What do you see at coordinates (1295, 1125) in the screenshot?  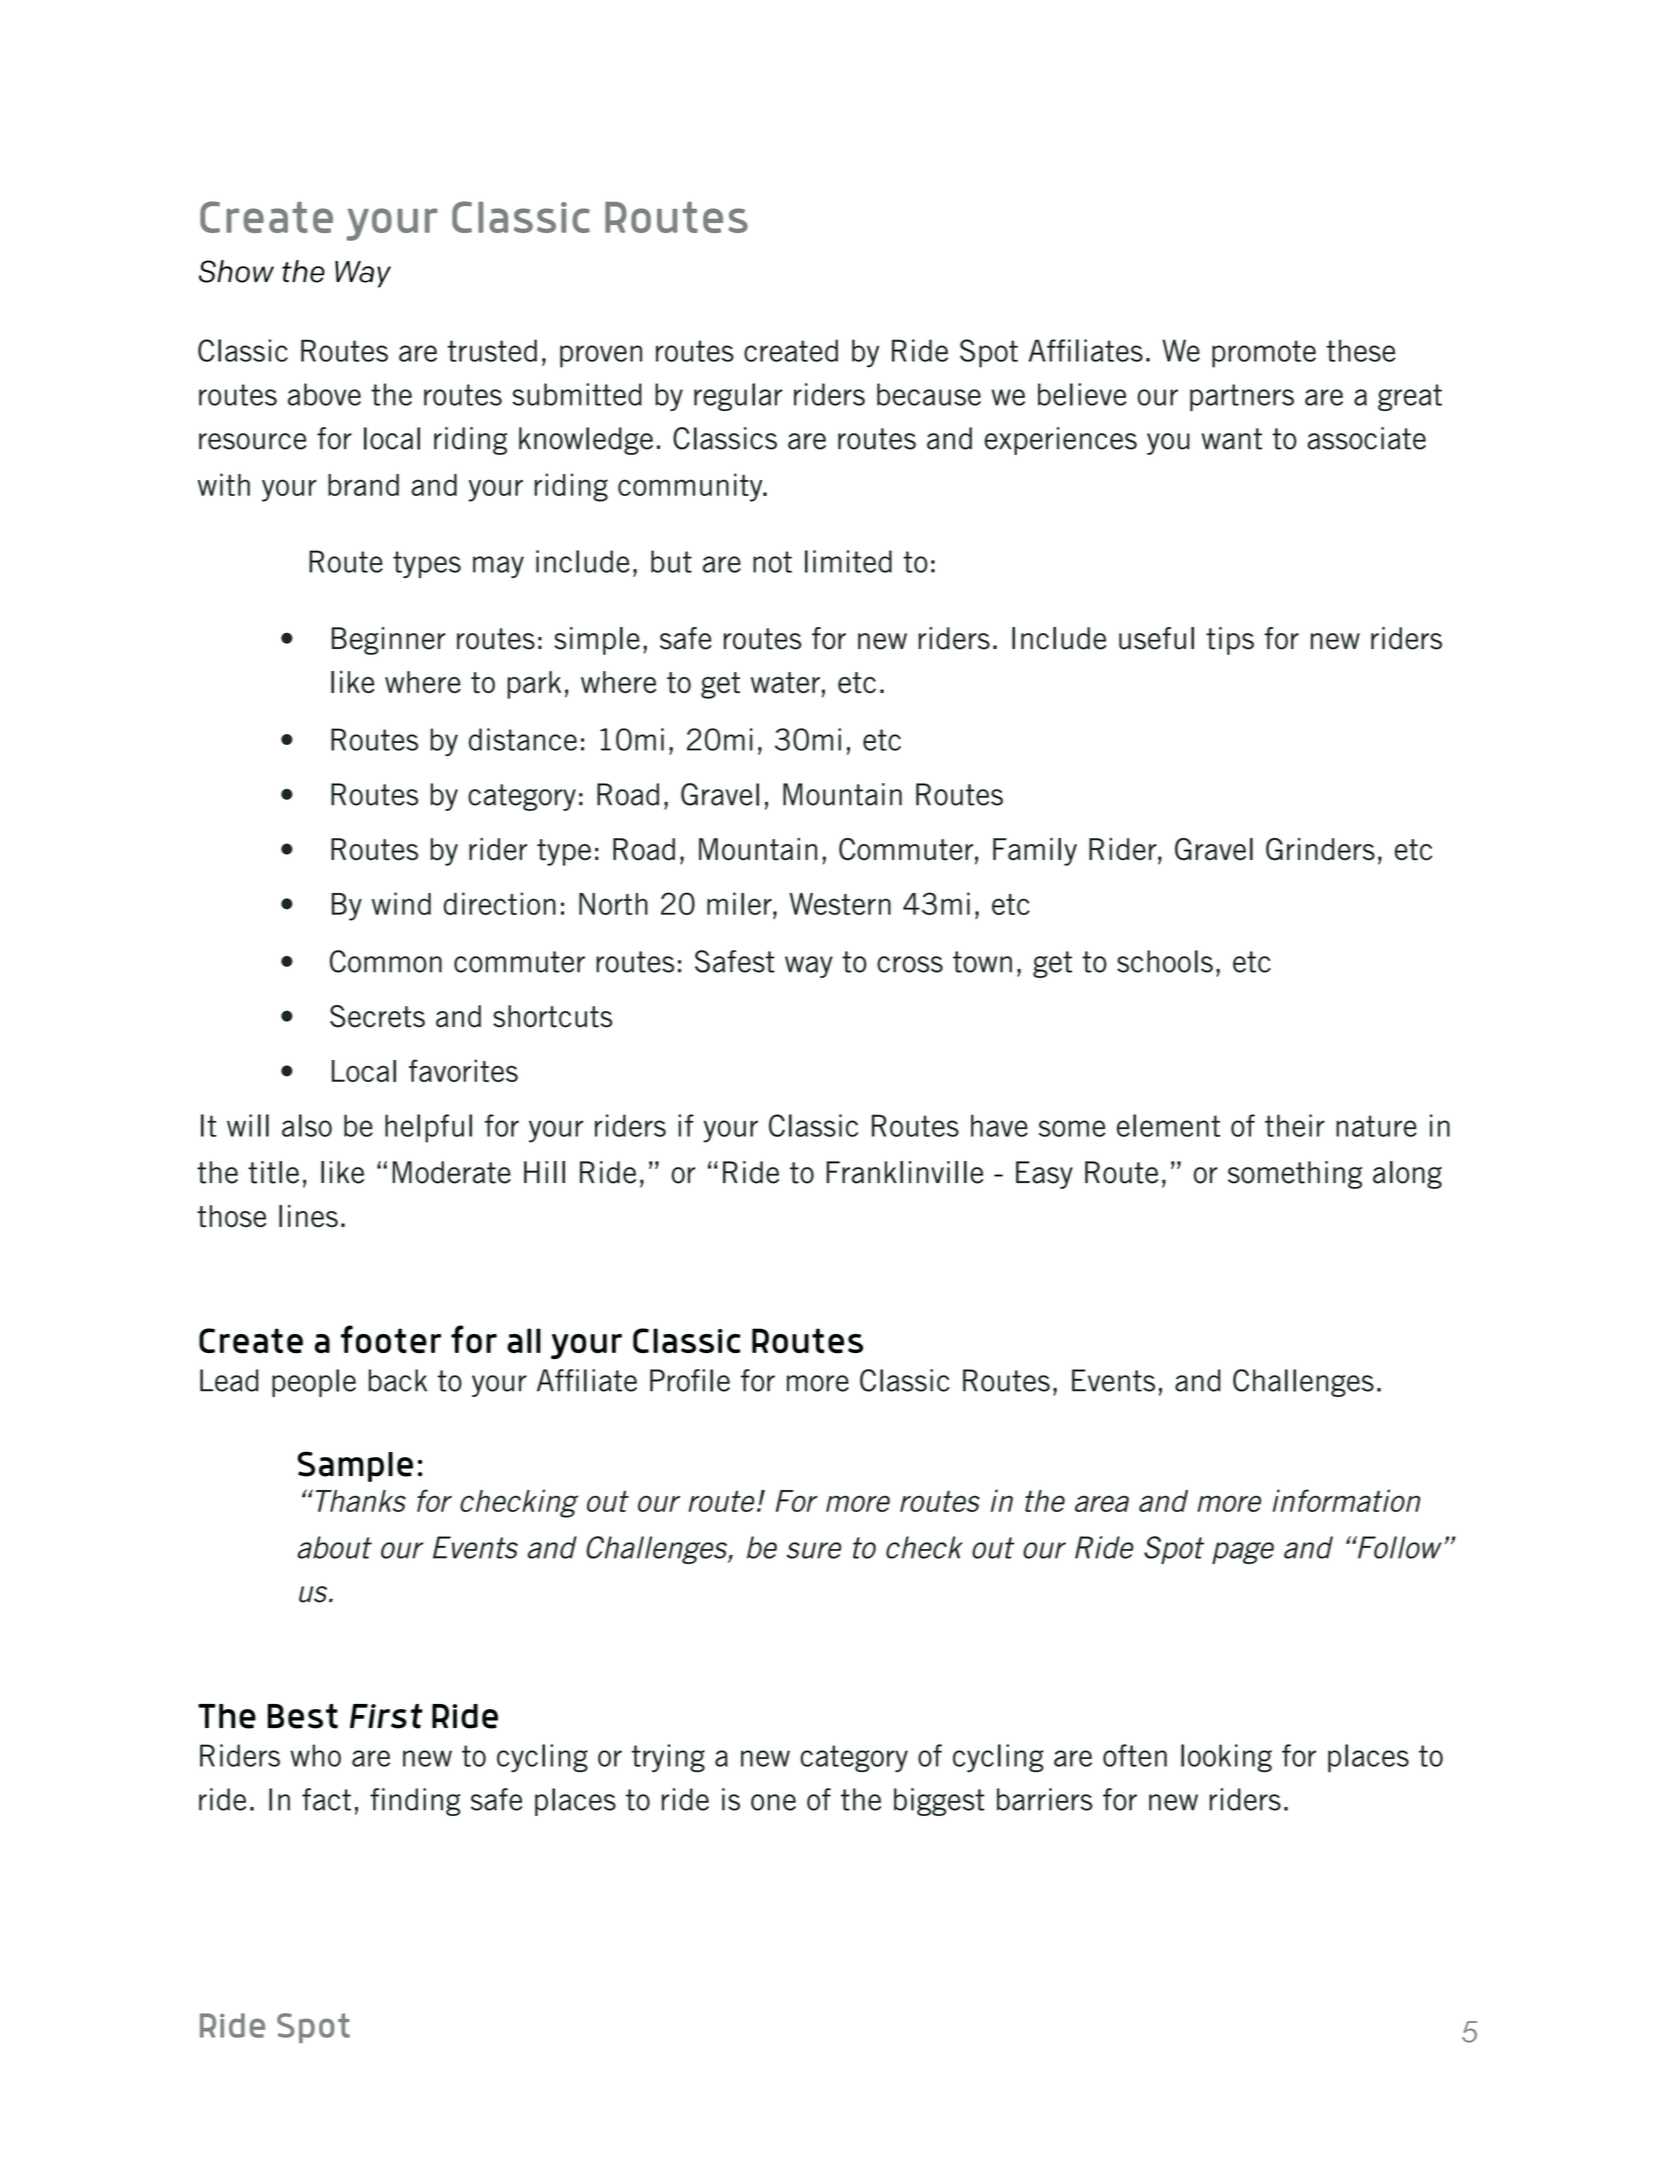 I see `their` at bounding box center [1295, 1125].
